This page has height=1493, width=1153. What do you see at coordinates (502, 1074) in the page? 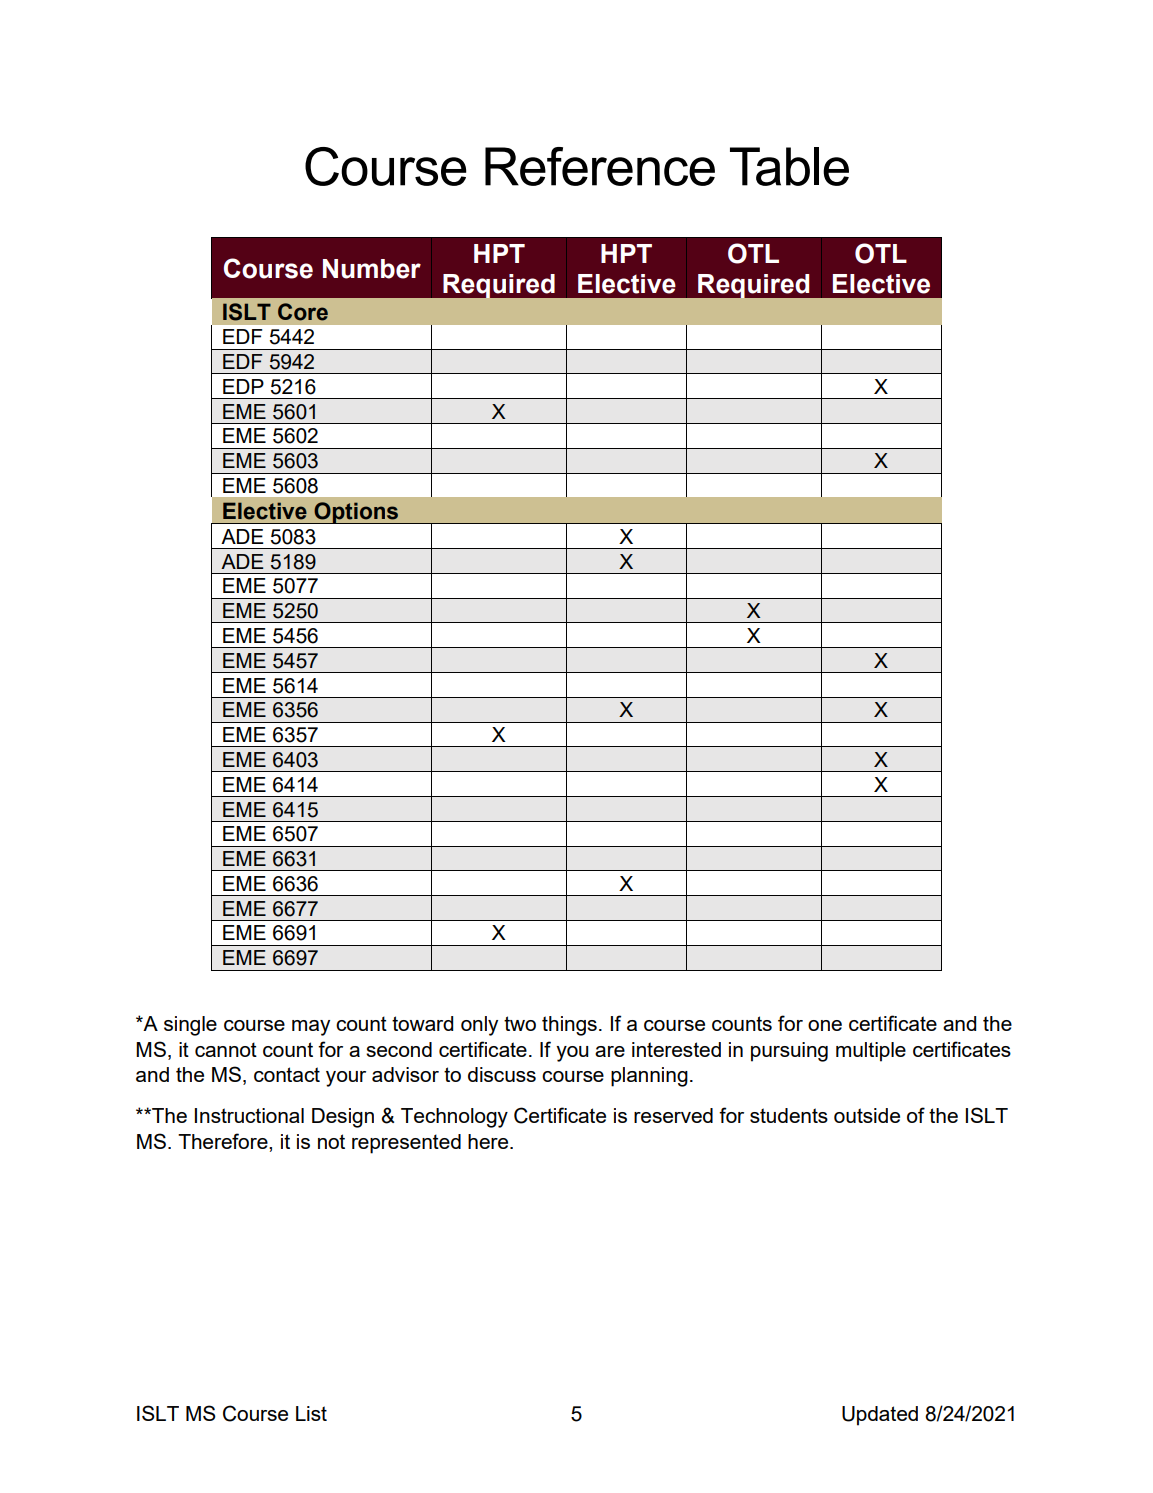
I see `discuss` at bounding box center [502, 1074].
